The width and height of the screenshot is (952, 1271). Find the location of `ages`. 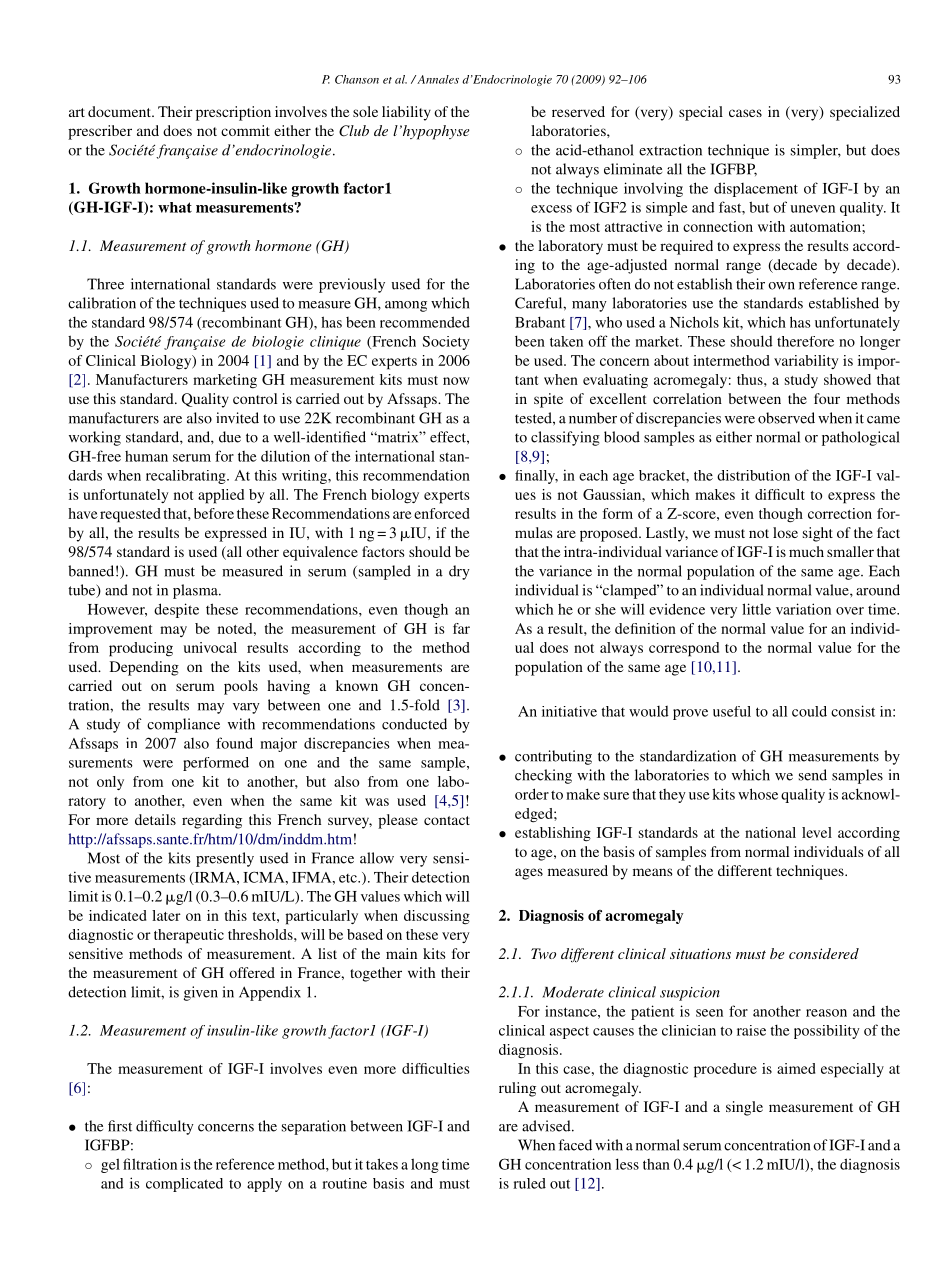

ages is located at coordinates (529, 874).
